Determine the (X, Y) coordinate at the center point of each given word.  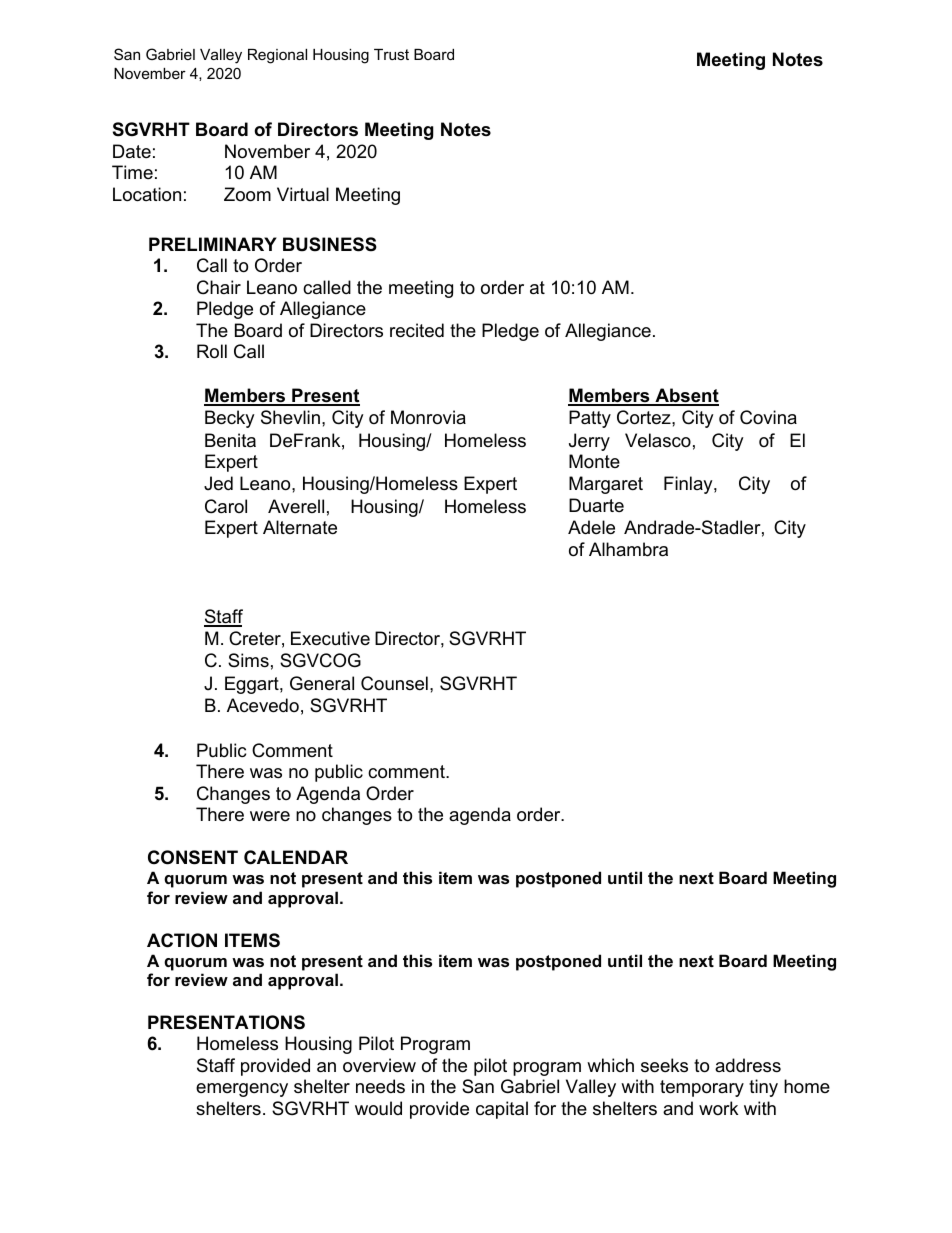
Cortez (645, 417)
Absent (686, 396)
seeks (664, 1065)
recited (417, 330)
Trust (391, 54)
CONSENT (193, 857)
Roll (212, 351)
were (270, 816)
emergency (242, 1090)
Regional (277, 56)
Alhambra (628, 549)
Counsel (394, 683)
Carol (226, 506)
